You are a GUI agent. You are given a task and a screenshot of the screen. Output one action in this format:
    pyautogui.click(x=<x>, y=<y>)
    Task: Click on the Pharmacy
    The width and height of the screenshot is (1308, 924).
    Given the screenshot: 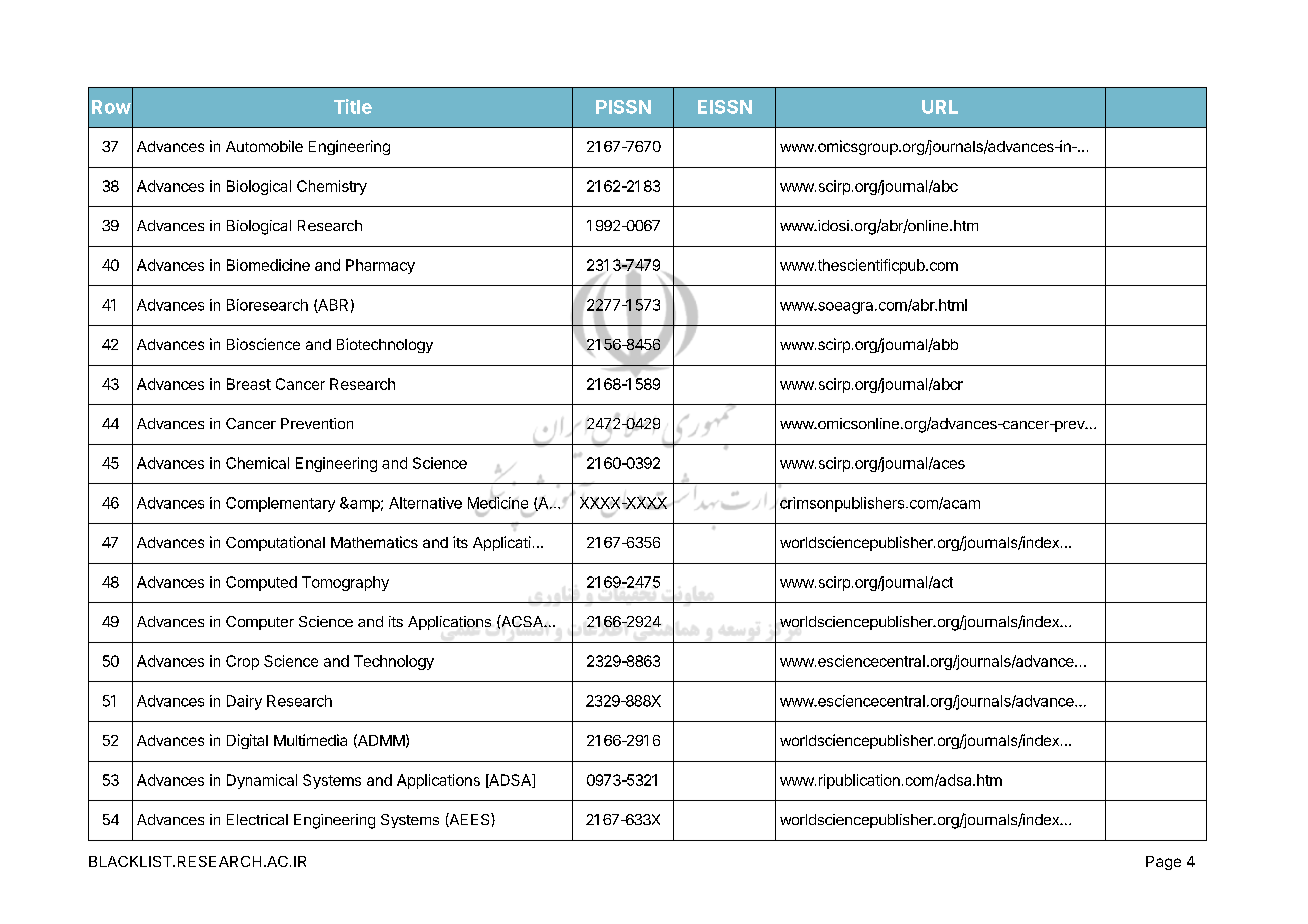 What is the action you would take?
    pyautogui.click(x=380, y=266)
